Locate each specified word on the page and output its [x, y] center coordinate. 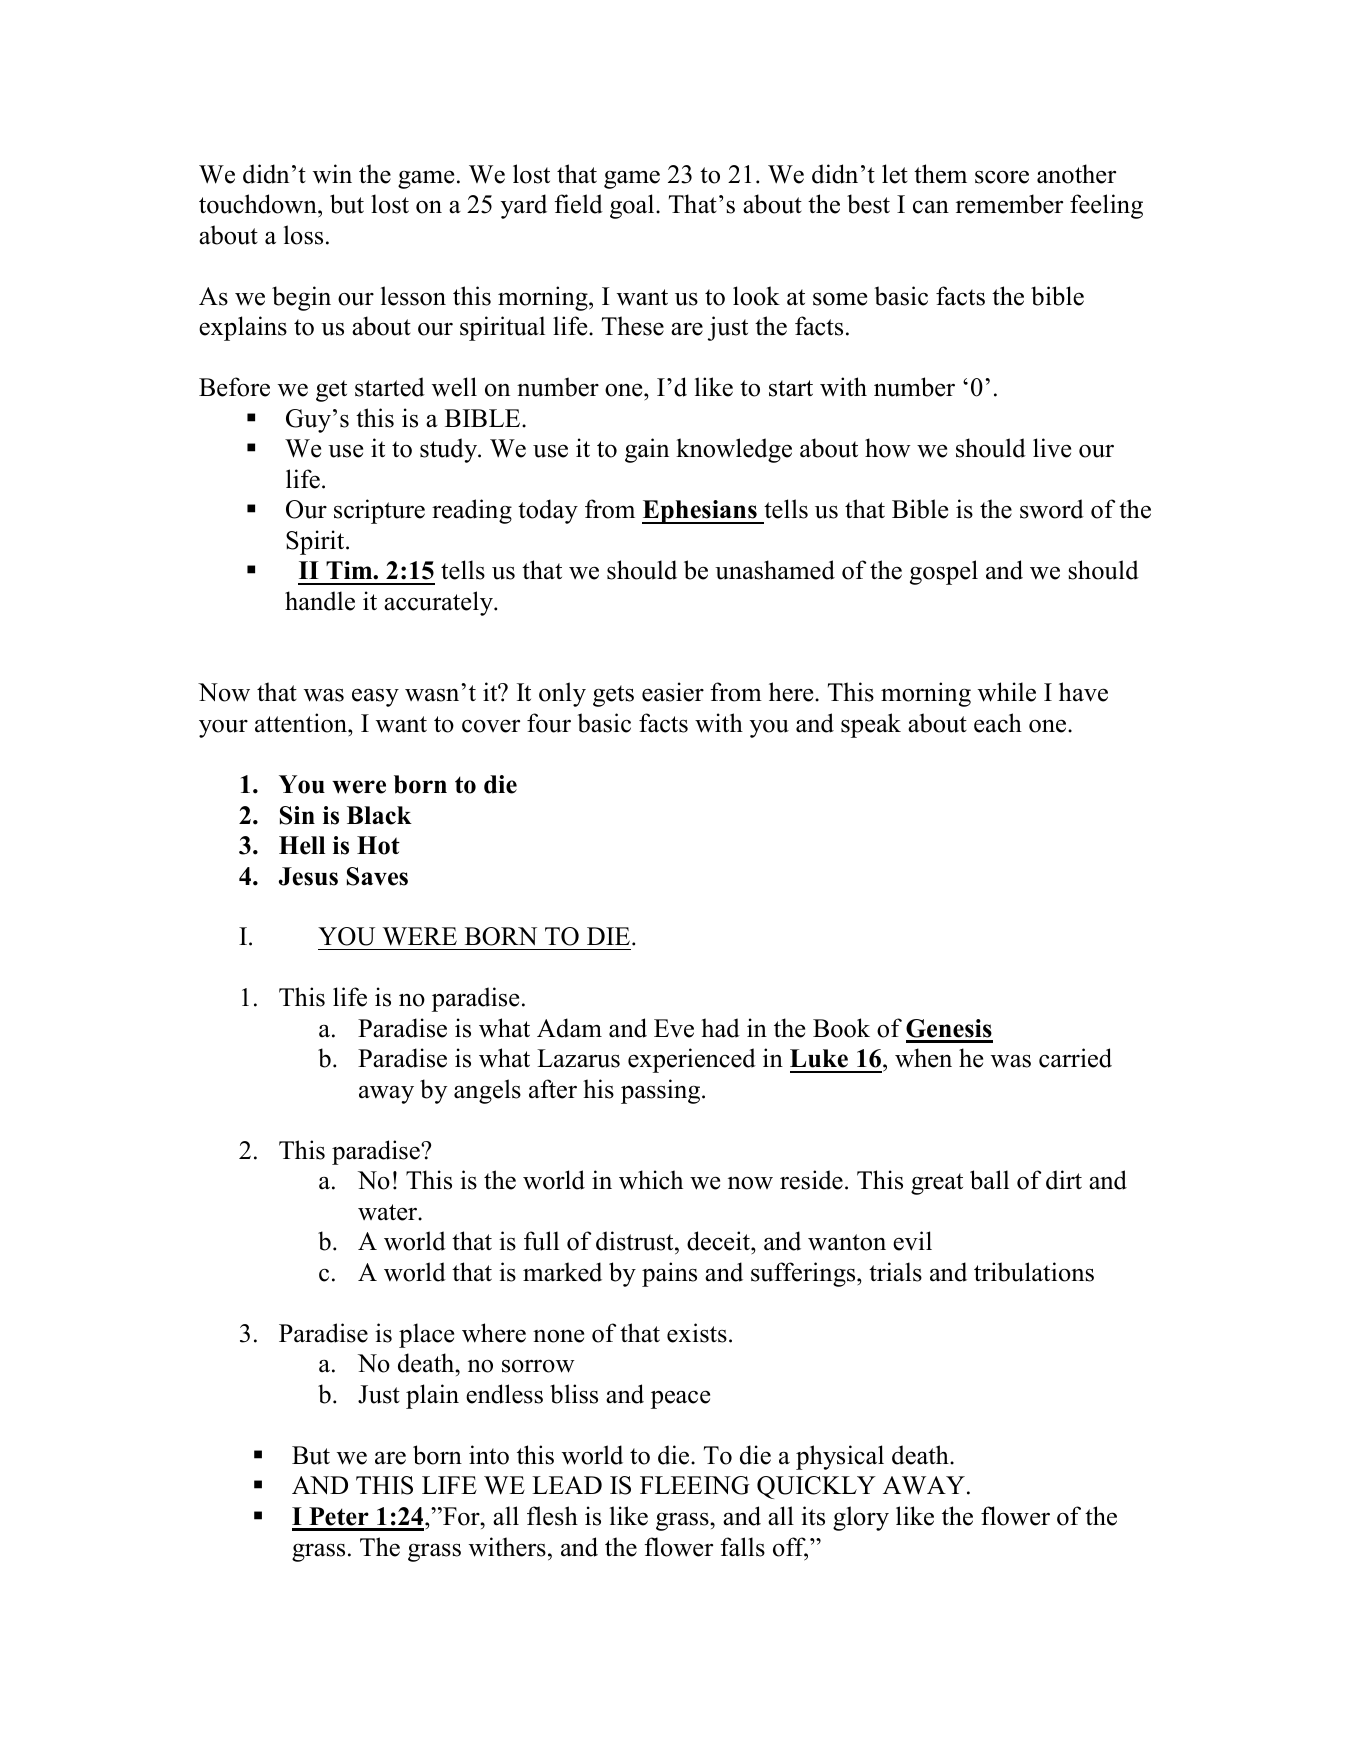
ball [989, 1180]
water [388, 1212]
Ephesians [700, 512]
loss [303, 235]
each [998, 723]
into [489, 1455]
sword [1052, 509]
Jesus [308, 876]
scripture [379, 511]
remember [1009, 204]
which [651, 1180]
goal [633, 206]
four [549, 723]
